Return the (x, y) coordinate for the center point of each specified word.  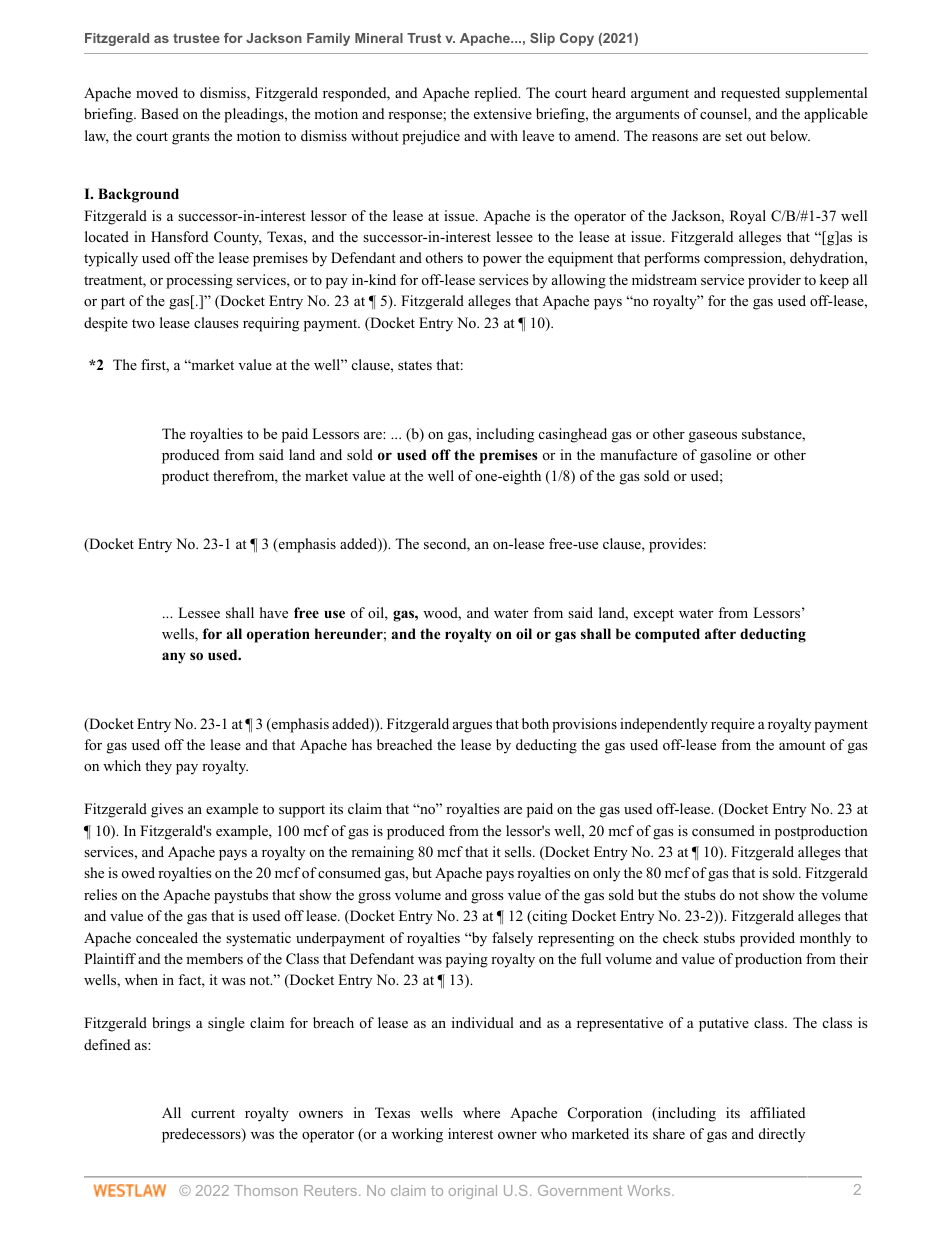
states (415, 365)
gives (167, 810)
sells (519, 851)
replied (497, 94)
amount (802, 746)
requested (750, 94)
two (143, 323)
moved (157, 92)
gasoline (725, 456)
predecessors (202, 1135)
